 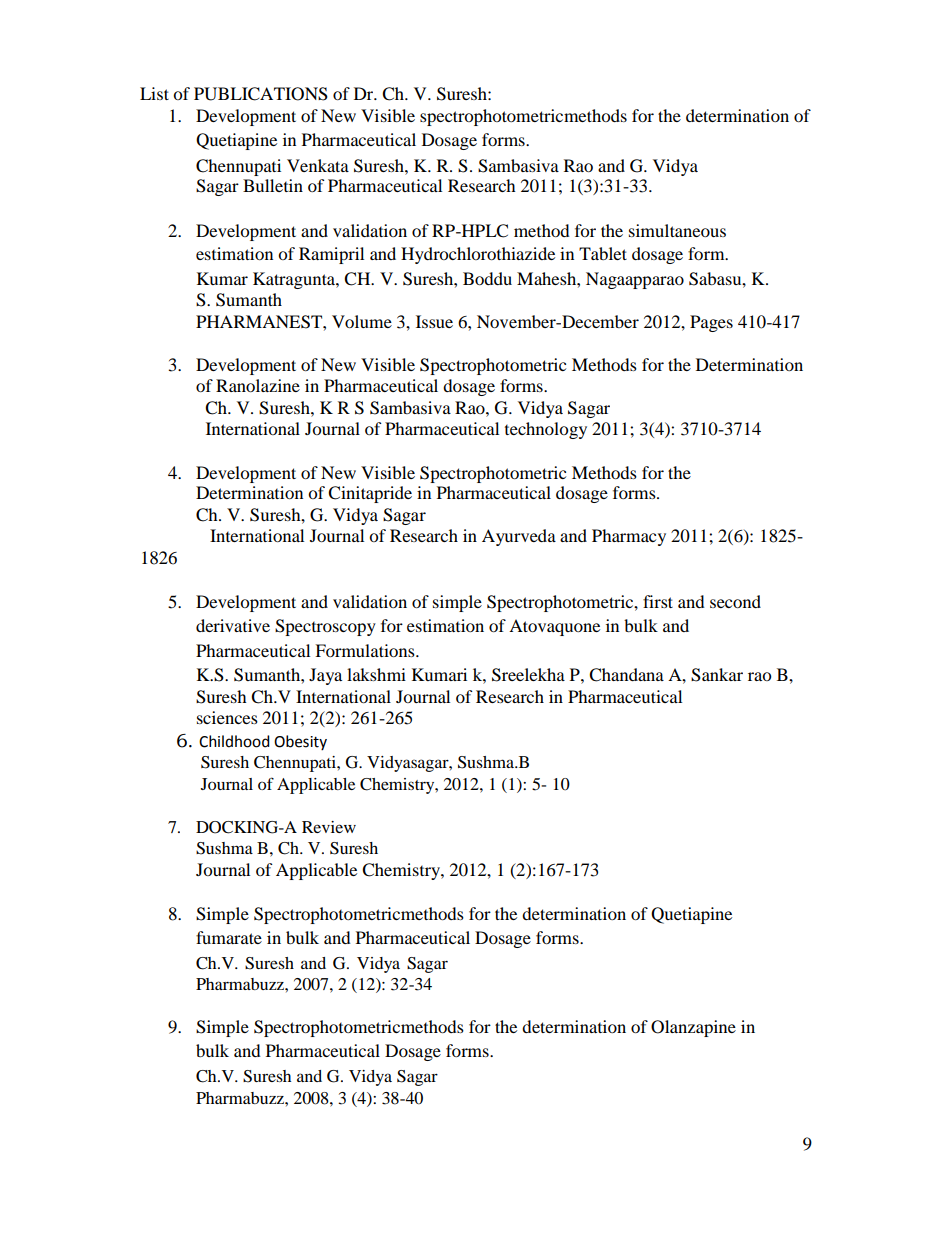 I want to click on Olanzapine, so click(x=693, y=1028).
